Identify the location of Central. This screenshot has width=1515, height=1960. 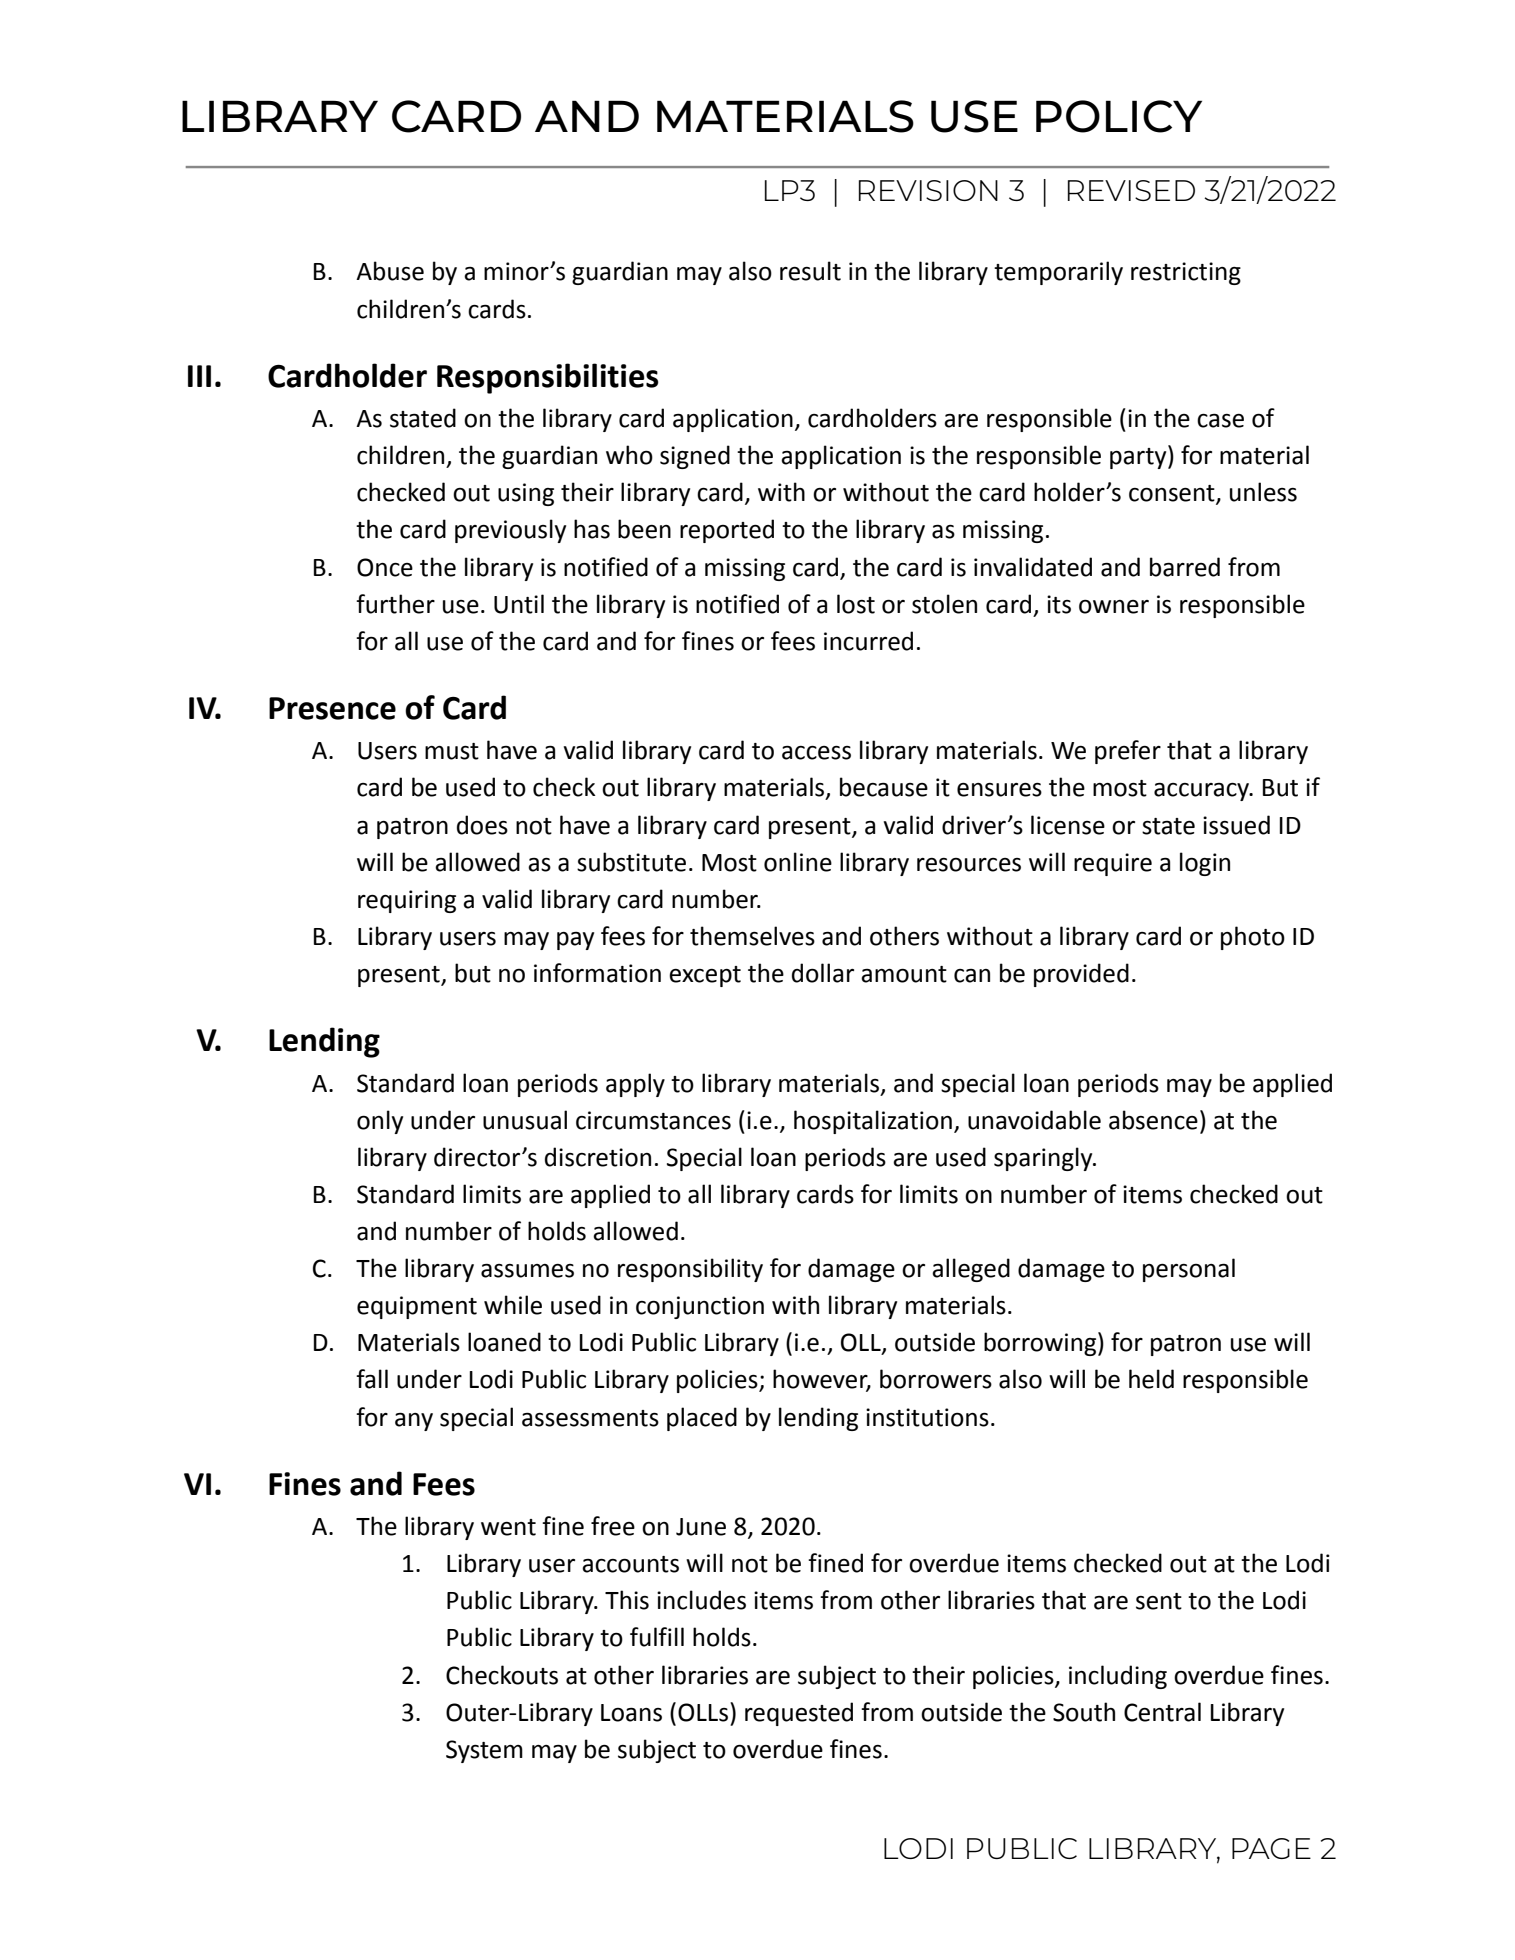
(1162, 1712).
